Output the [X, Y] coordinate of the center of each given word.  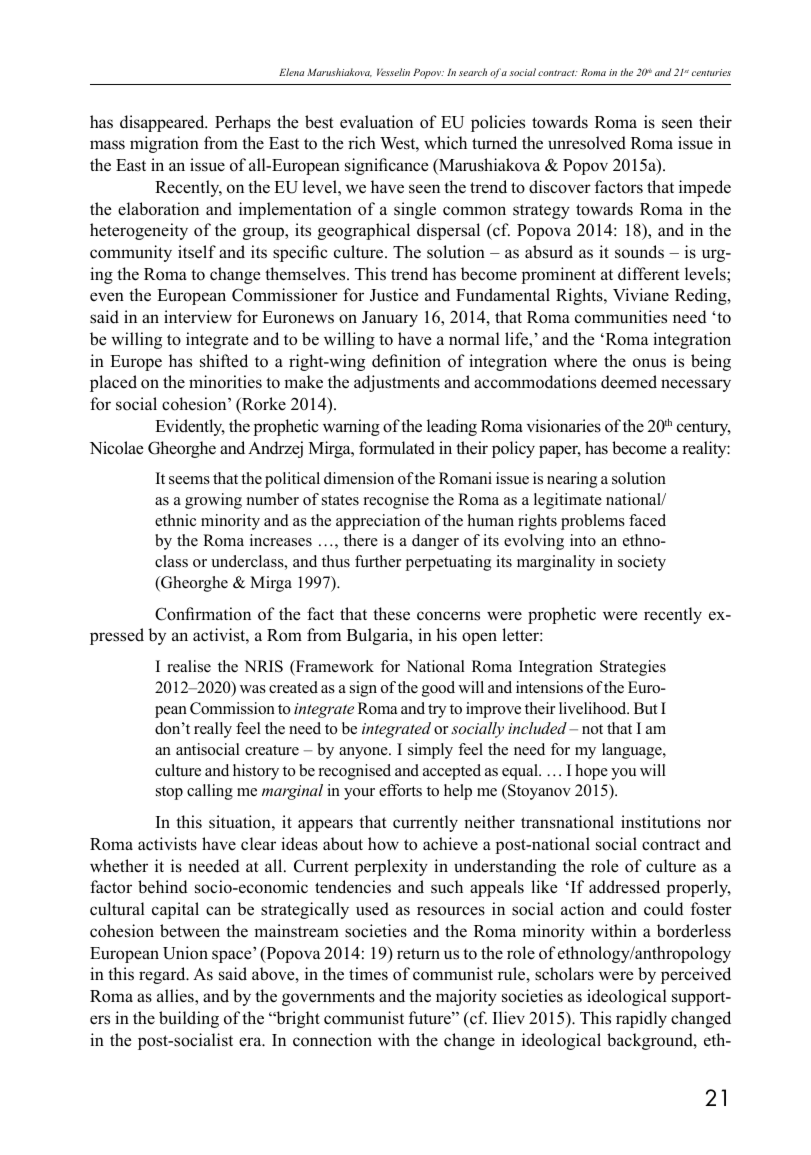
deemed [629, 382]
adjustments [397, 383]
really [213, 730]
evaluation [376, 122]
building [189, 1019]
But [646, 708]
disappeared [163, 123]
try [437, 711]
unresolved [587, 143]
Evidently [190, 427]
